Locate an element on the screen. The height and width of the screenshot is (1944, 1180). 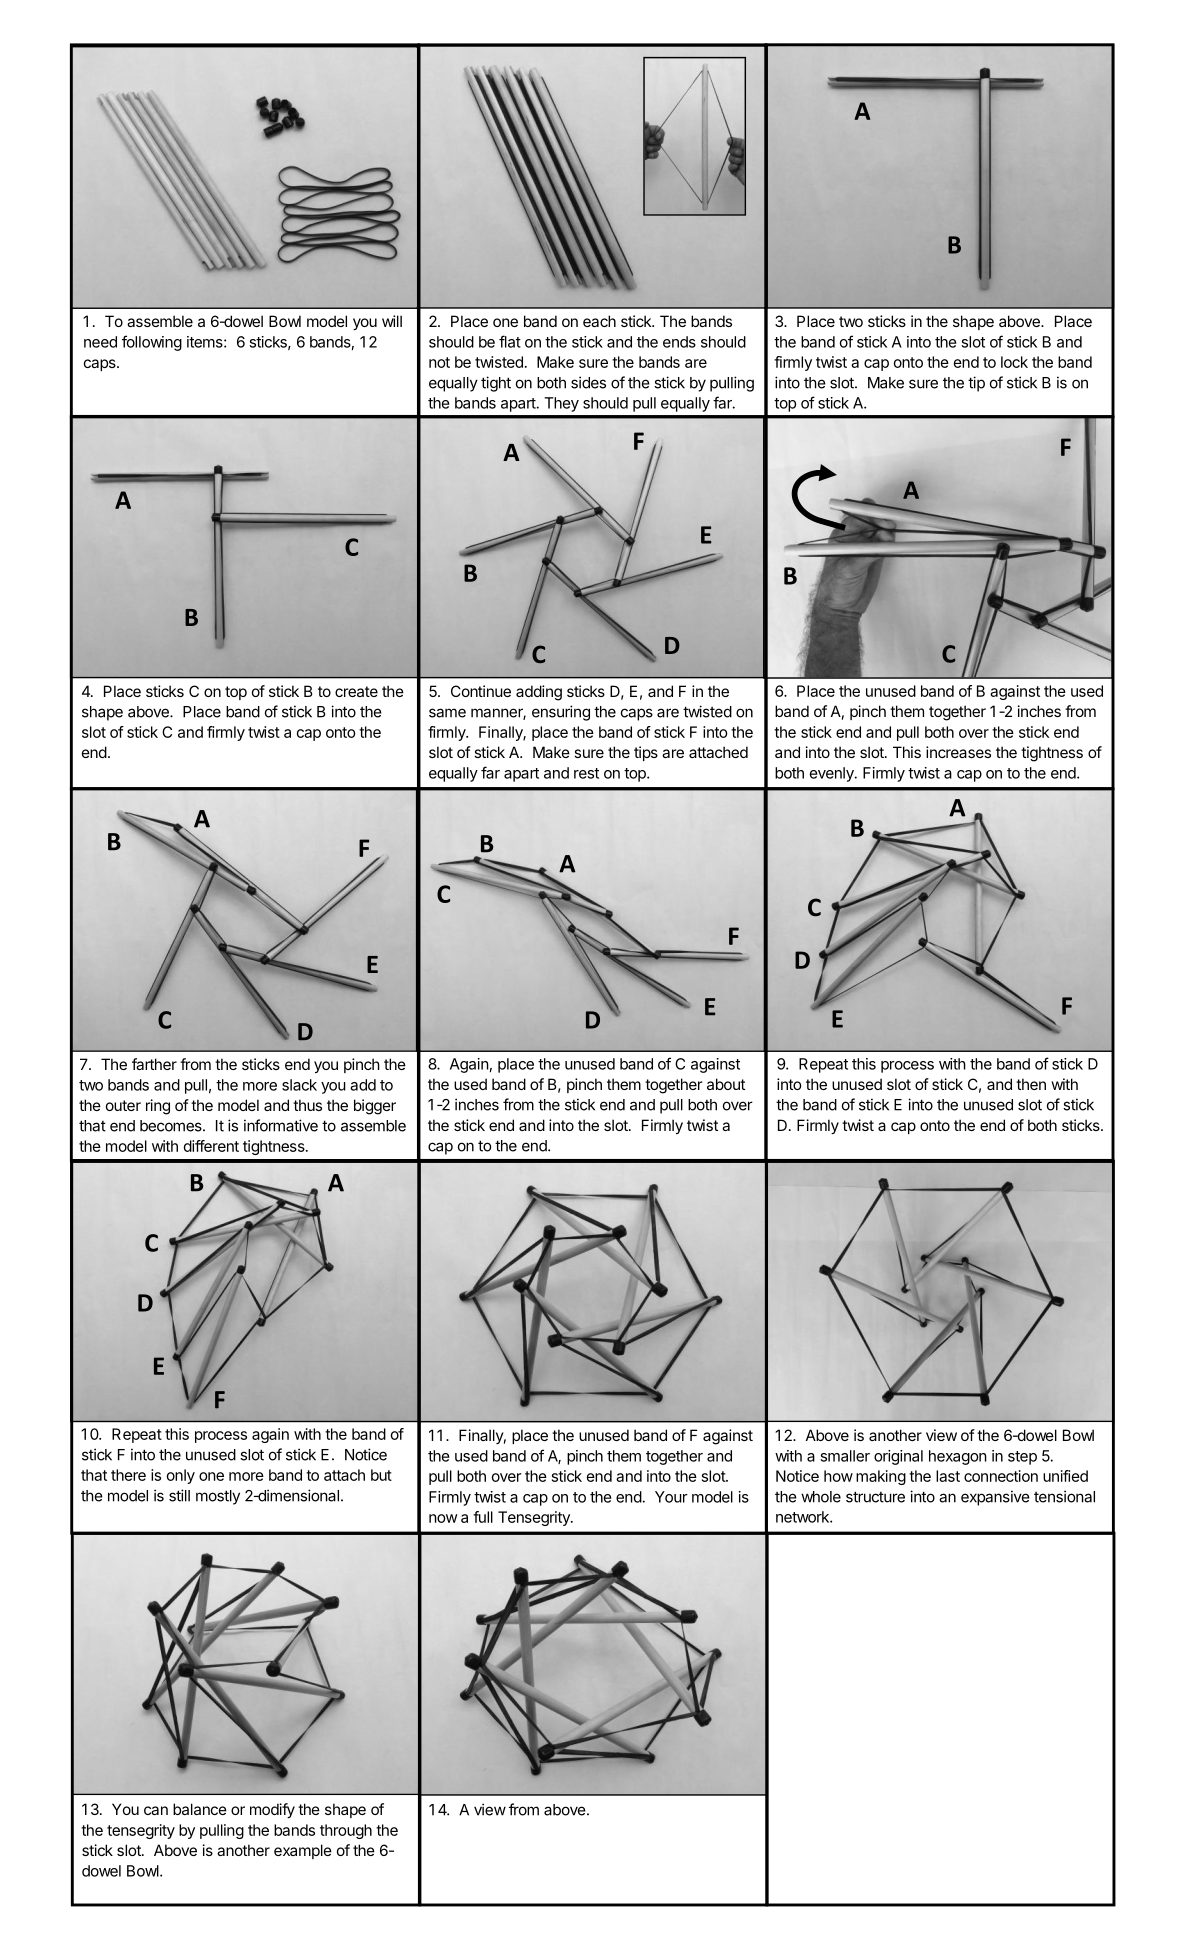
balance is located at coordinates (200, 1809).
